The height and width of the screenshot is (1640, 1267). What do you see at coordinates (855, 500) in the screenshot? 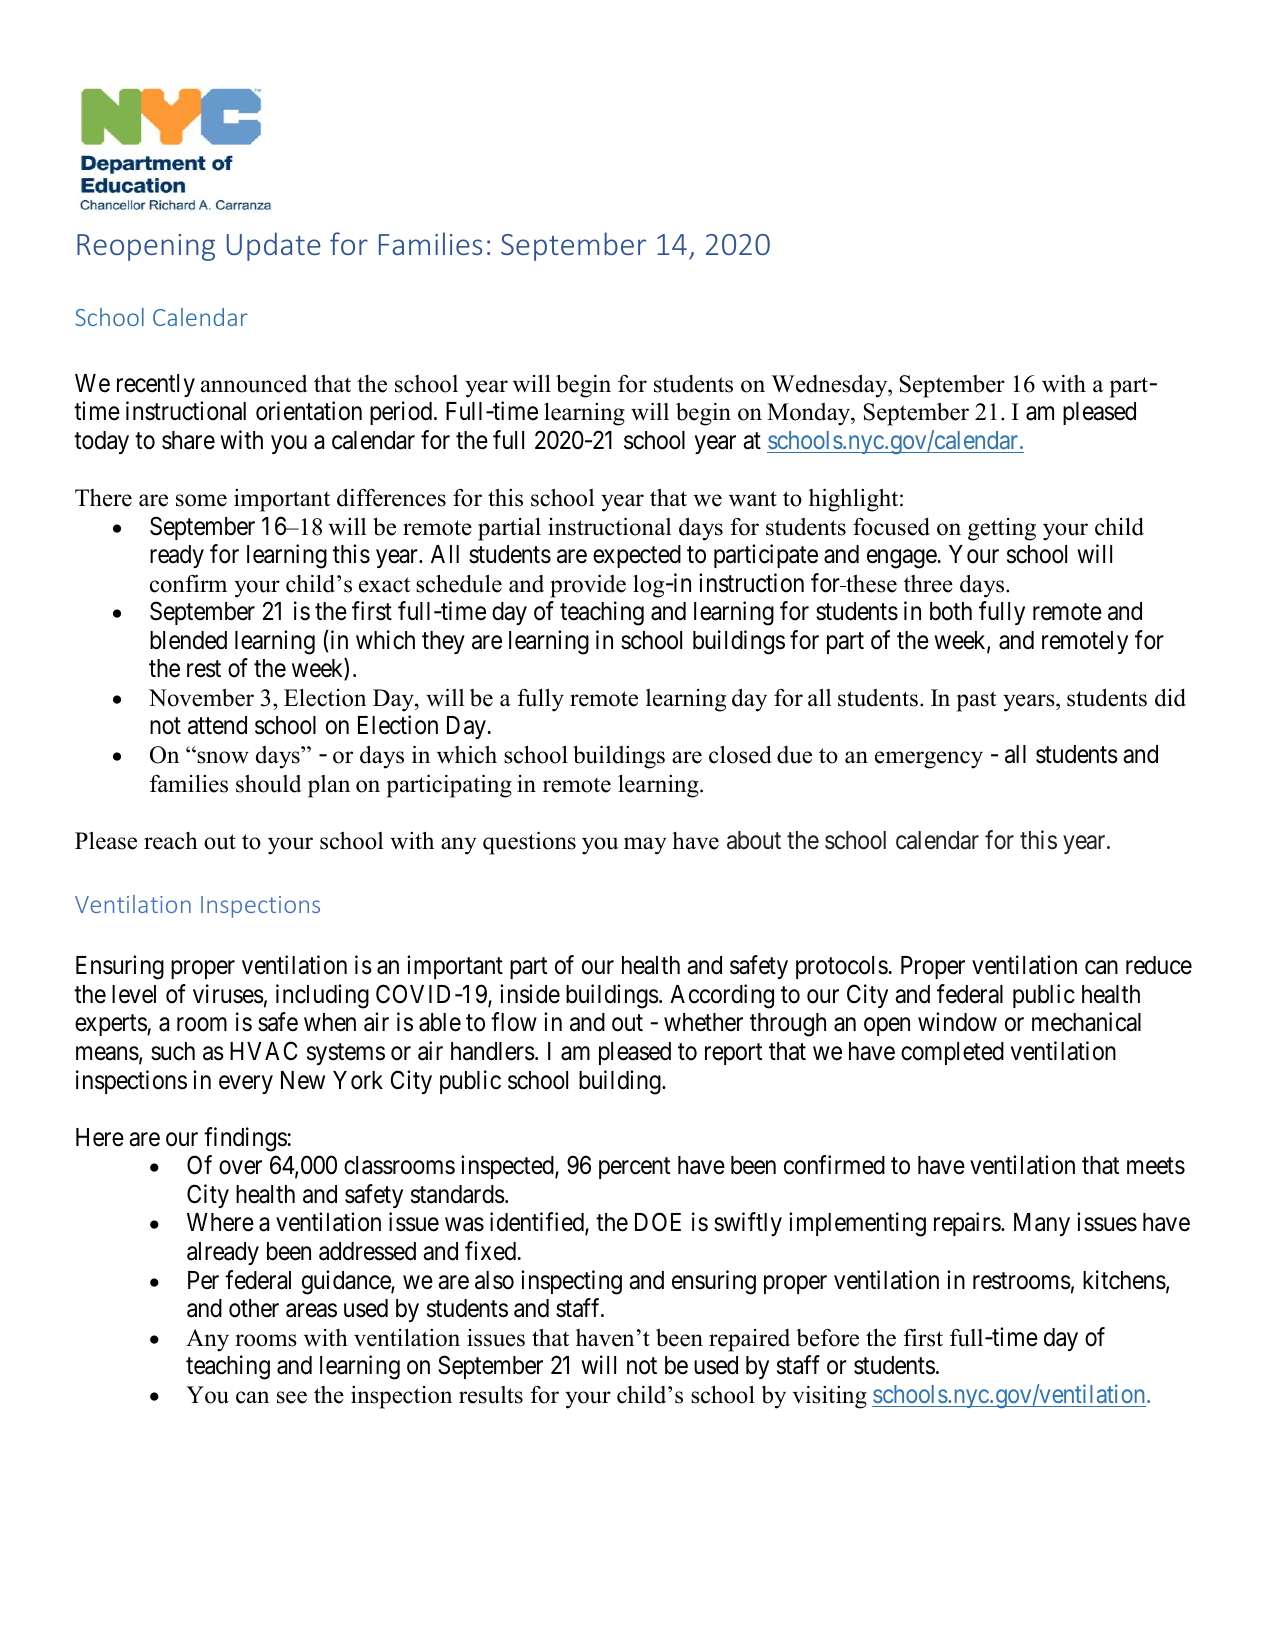
I see `highlight` at bounding box center [855, 500].
